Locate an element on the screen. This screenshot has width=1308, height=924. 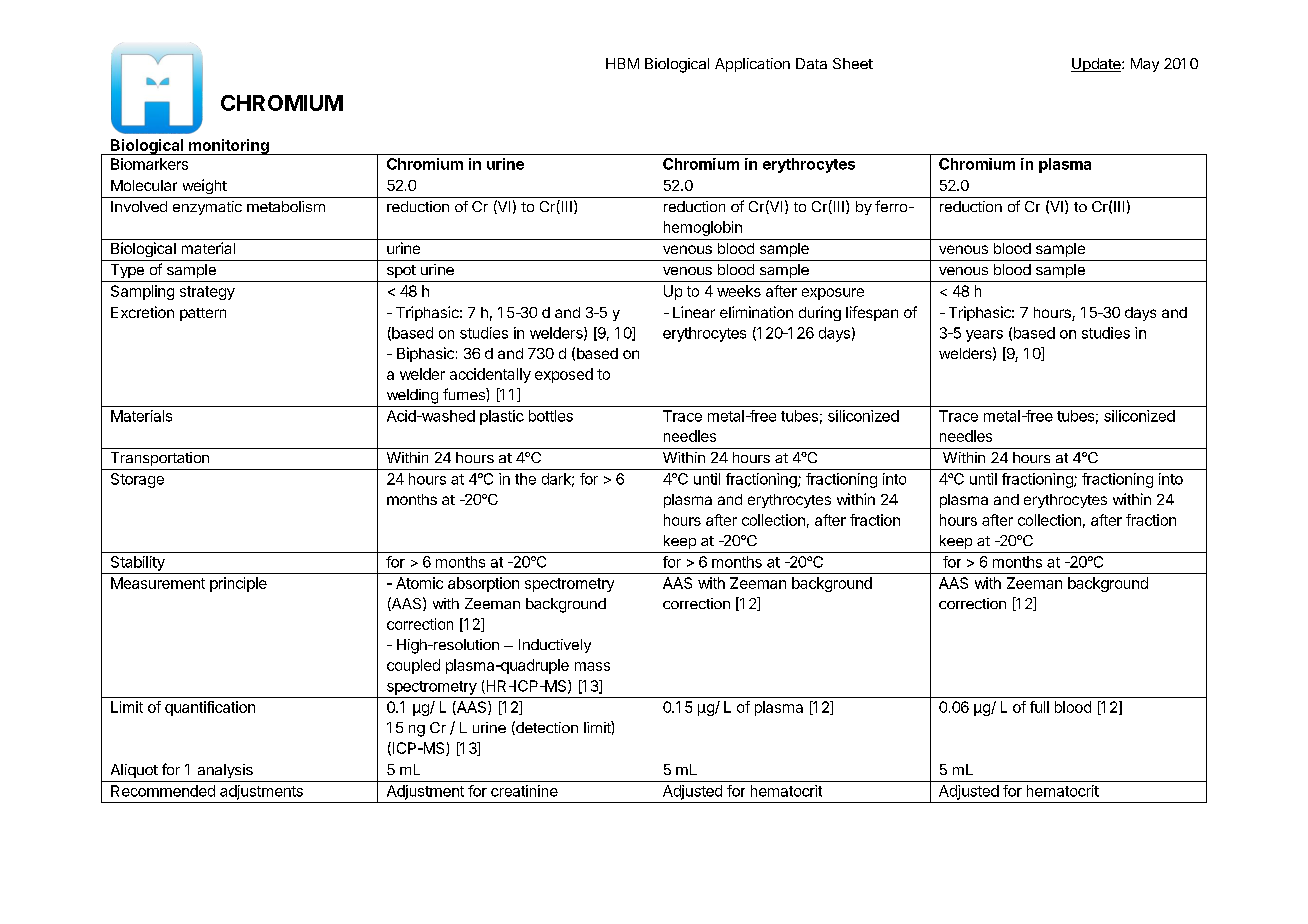
years is located at coordinates (984, 336).
